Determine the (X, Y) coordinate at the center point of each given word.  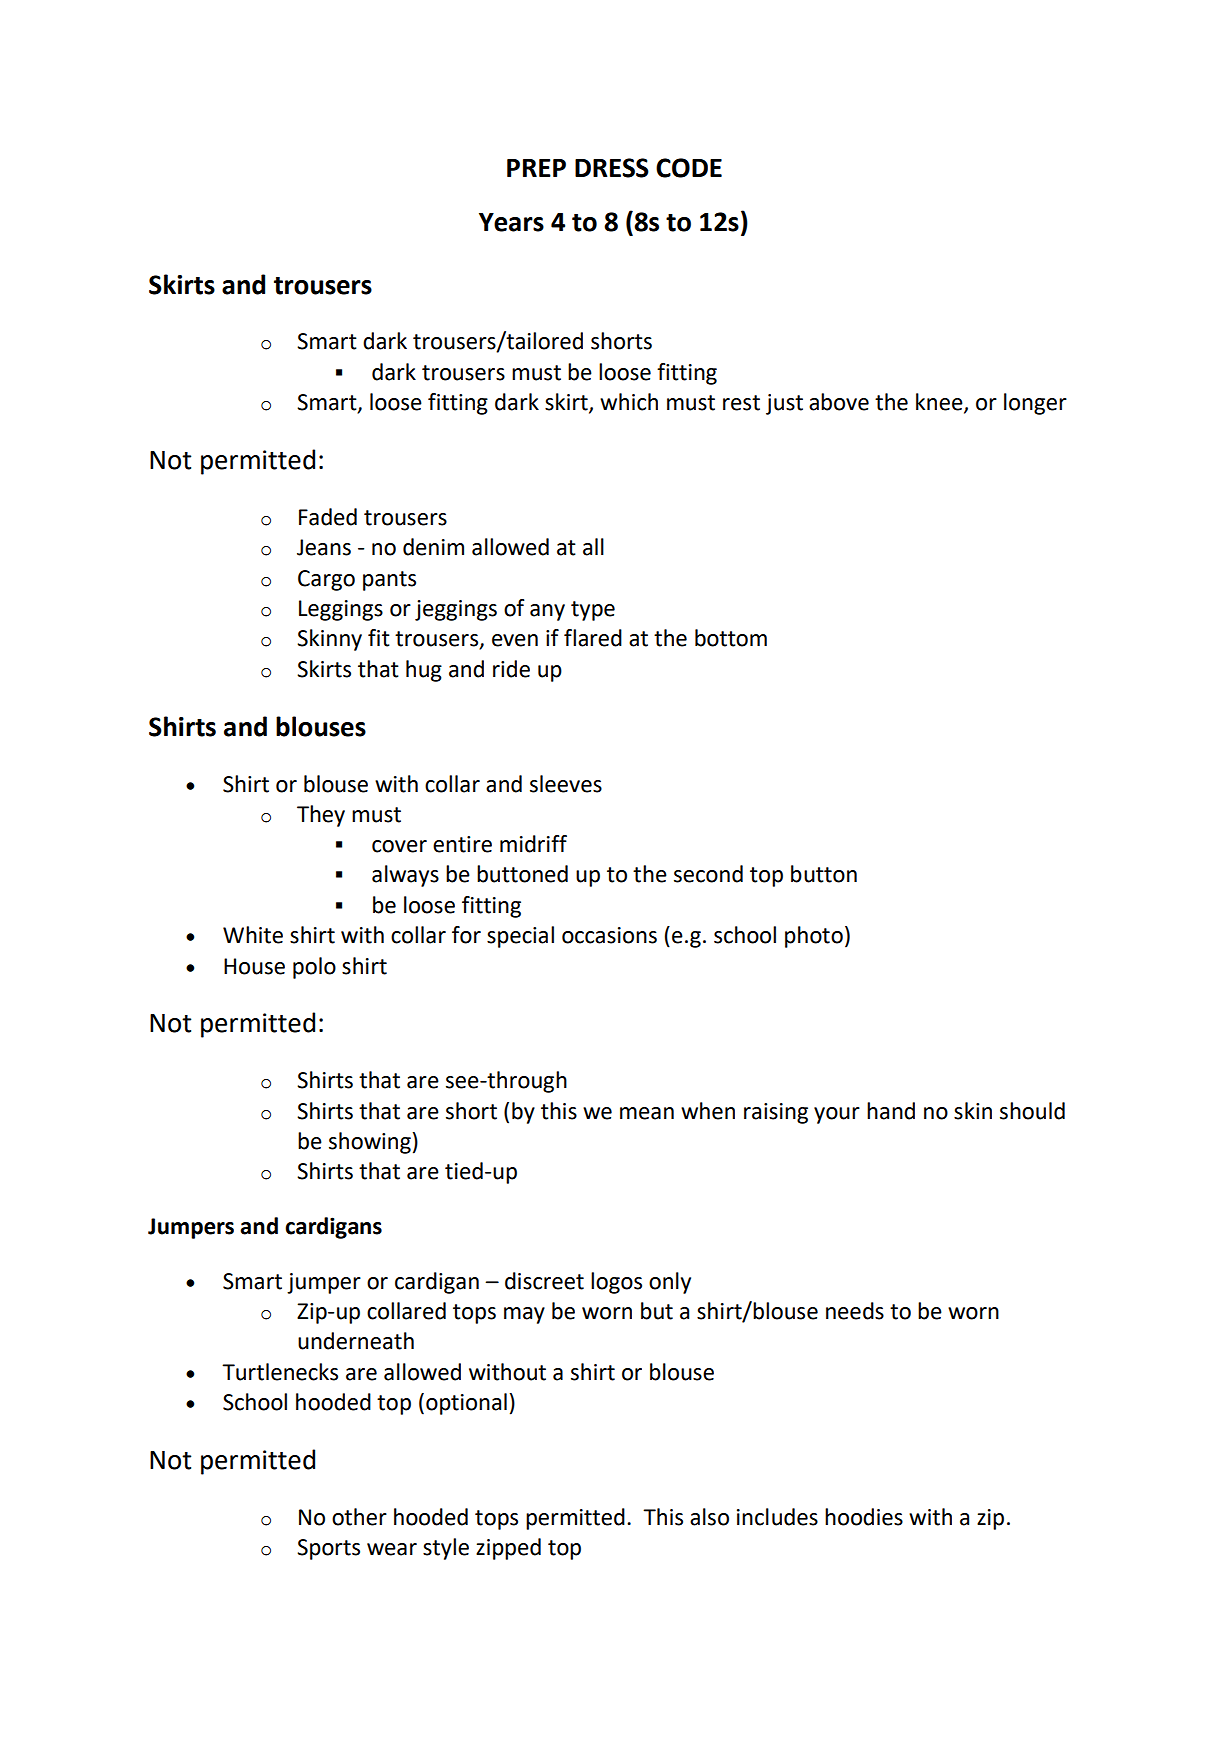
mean (647, 1113)
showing (370, 1143)
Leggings (341, 610)
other (359, 1517)
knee (940, 403)
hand (891, 1111)
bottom (731, 638)
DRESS (612, 168)
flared (593, 638)
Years (511, 222)
